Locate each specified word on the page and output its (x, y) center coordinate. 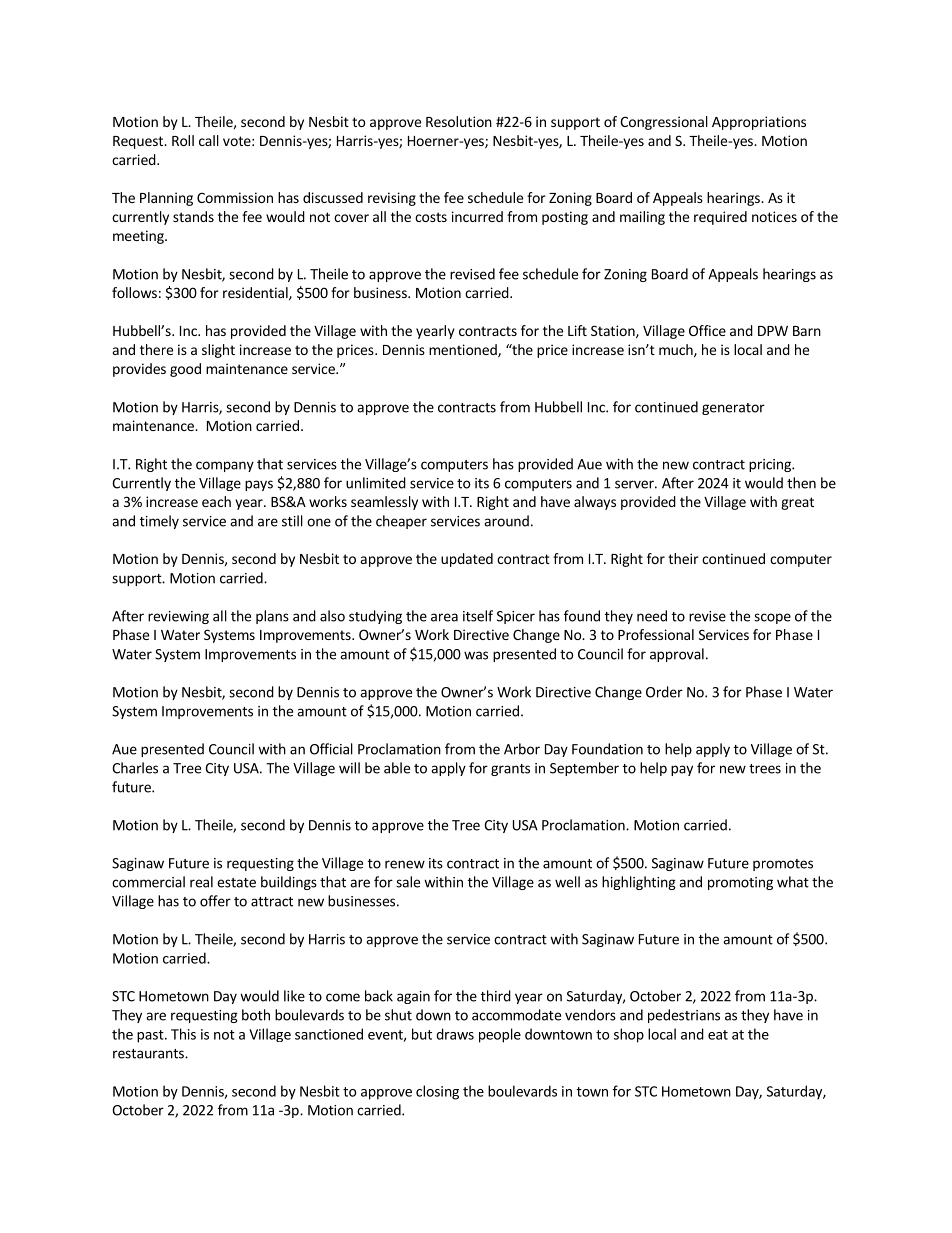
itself (478, 616)
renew (405, 864)
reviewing (178, 617)
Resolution (459, 121)
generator (733, 409)
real (201, 882)
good (185, 370)
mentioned (464, 351)
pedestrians (684, 1016)
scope (772, 618)
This (183, 1034)
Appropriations (759, 123)
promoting (740, 883)
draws (455, 1034)
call (209, 140)
